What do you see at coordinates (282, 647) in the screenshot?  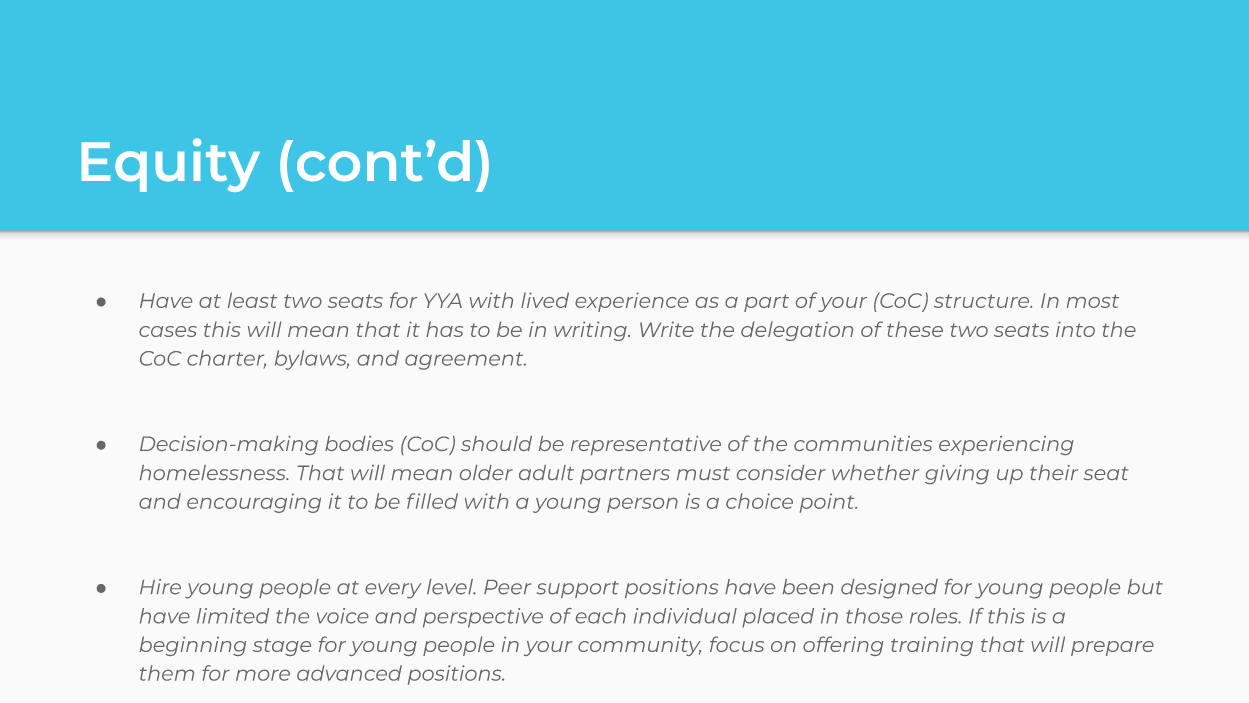 I see `stage` at bounding box center [282, 647].
